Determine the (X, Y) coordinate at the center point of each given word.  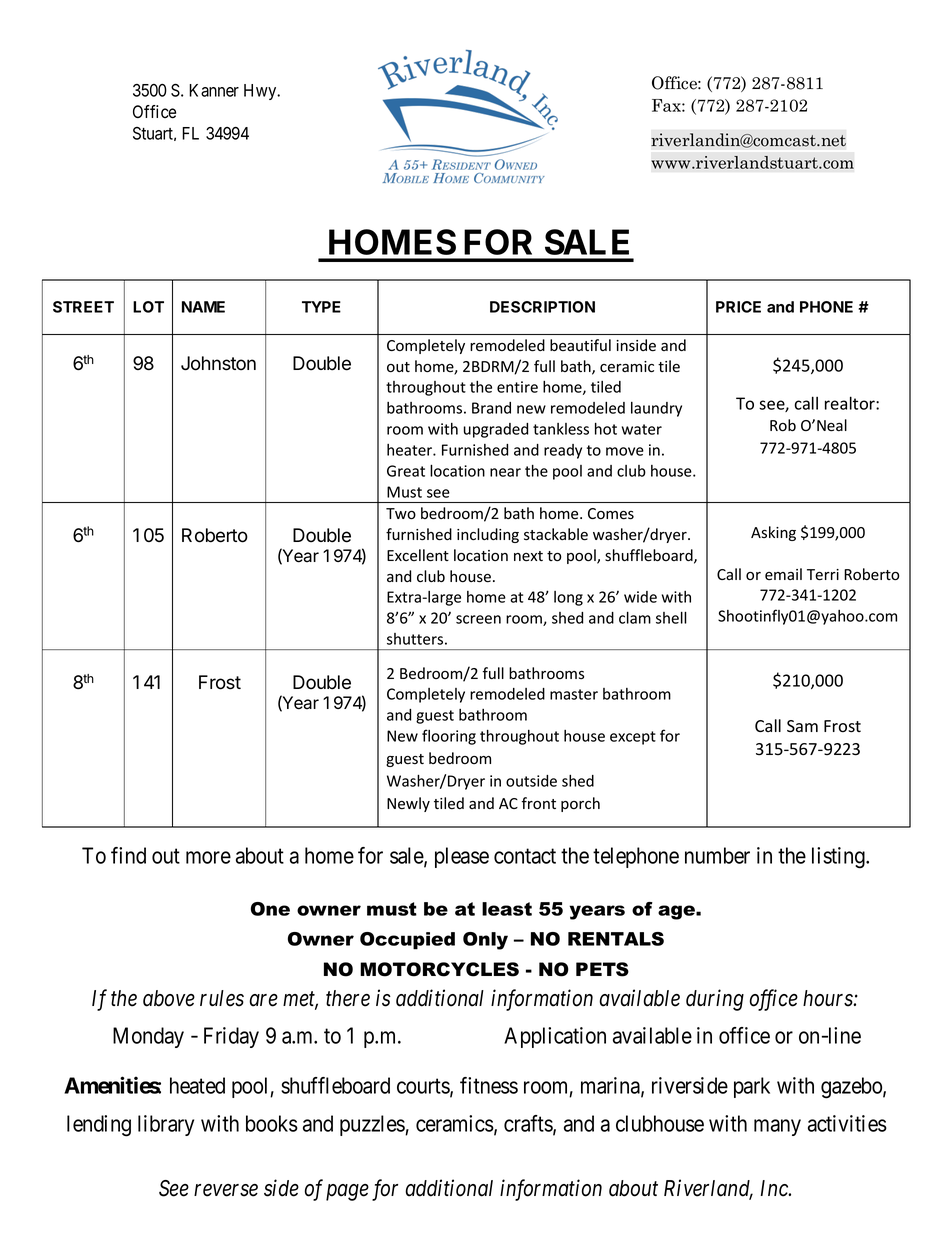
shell (671, 617)
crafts (529, 1124)
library (166, 1125)
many (777, 1127)
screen (478, 619)
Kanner (214, 90)
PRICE (738, 307)
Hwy (261, 92)
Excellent (418, 555)
